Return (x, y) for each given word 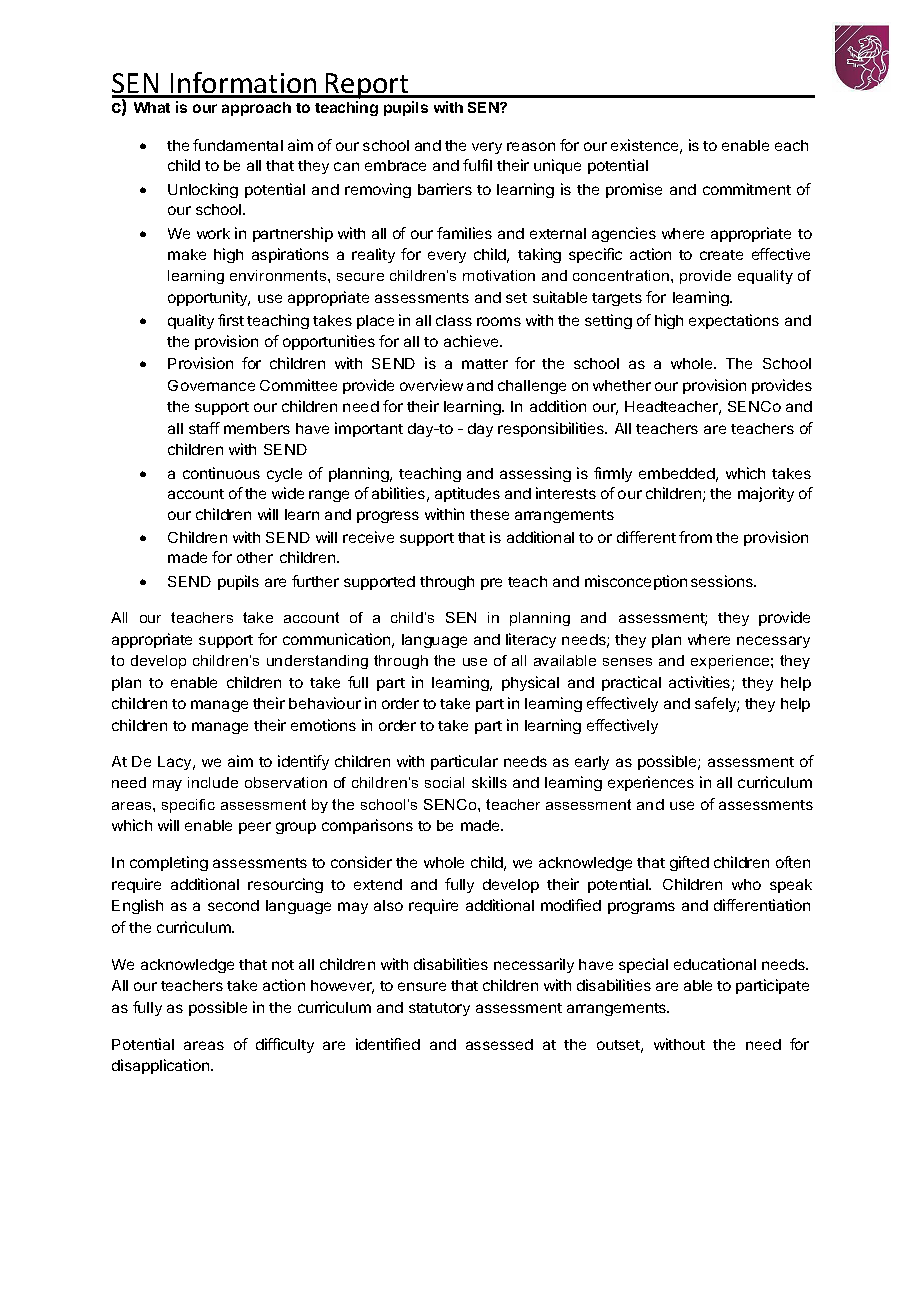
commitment (747, 189)
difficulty (285, 1045)
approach (256, 109)
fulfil (477, 165)
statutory (439, 1009)
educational (715, 964)
